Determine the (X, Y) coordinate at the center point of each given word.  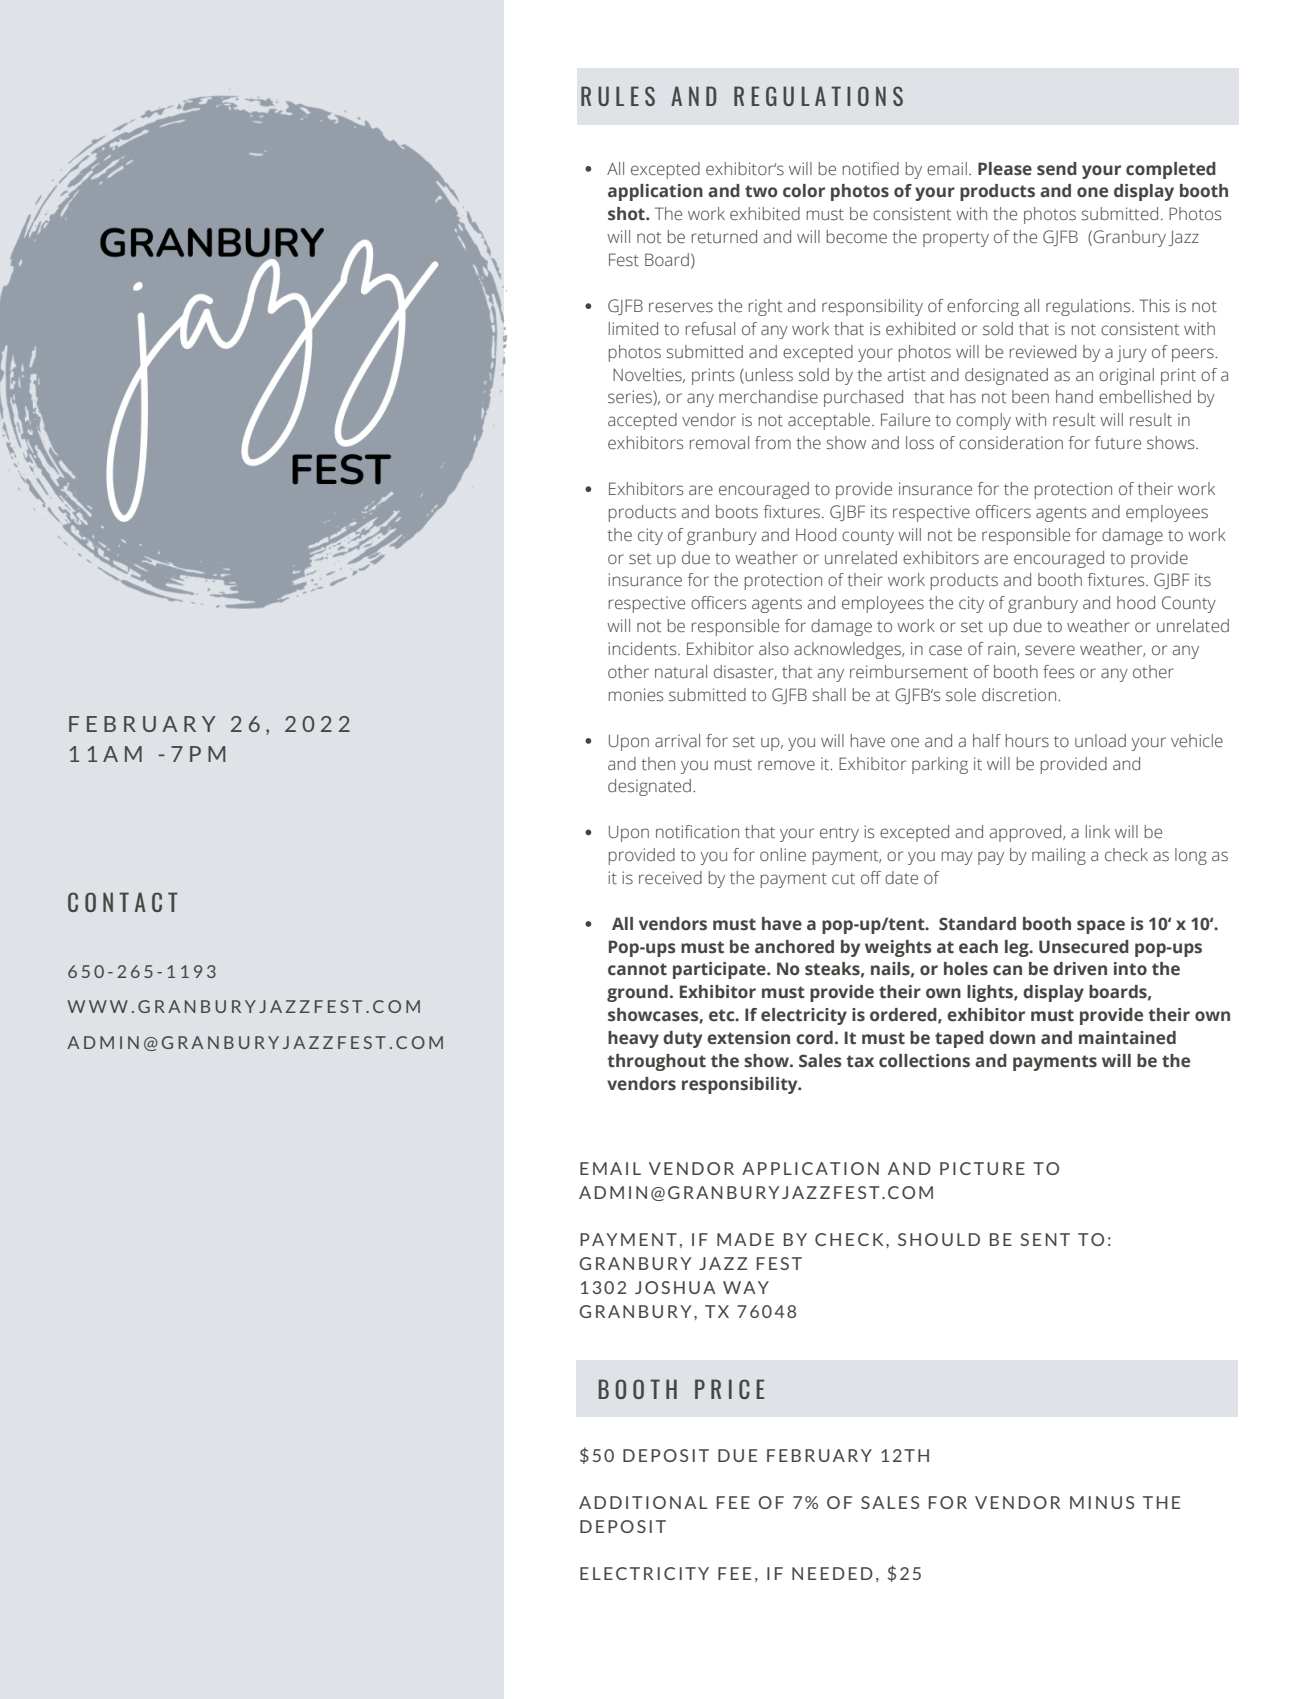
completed (1171, 170)
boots (737, 512)
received (670, 878)
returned (724, 237)
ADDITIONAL (643, 1502)
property (956, 239)
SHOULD (939, 1239)
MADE (745, 1239)
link (1098, 831)
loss (920, 443)
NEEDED (832, 1573)
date (901, 878)
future (1118, 443)
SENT (1045, 1239)
